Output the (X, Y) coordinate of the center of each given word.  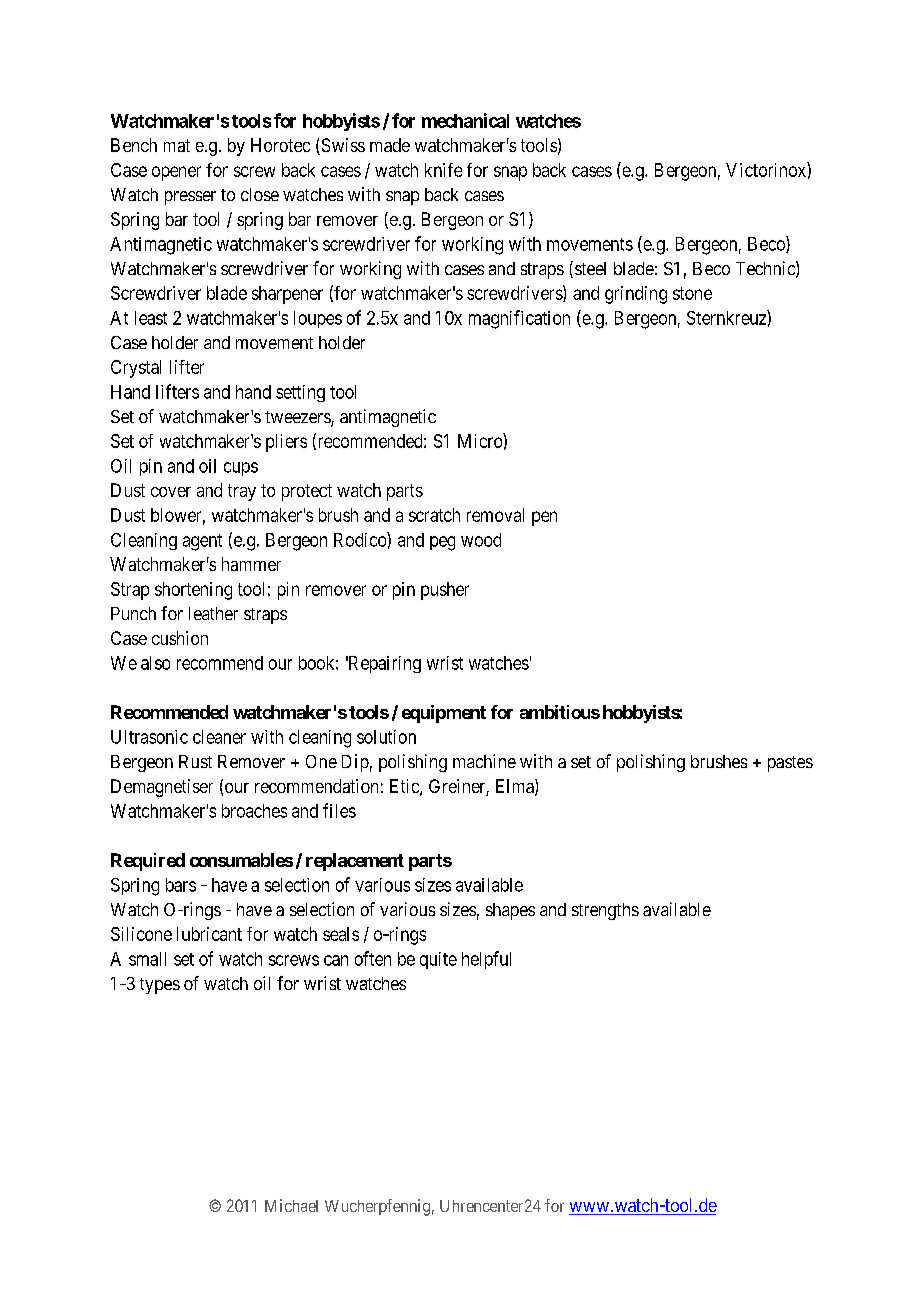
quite (438, 960)
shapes (510, 911)
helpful (486, 960)
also (155, 663)
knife (443, 170)
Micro (481, 440)
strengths (605, 911)
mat (177, 145)
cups (241, 469)
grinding (636, 295)
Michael (291, 1205)
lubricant (209, 934)
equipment (444, 714)
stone (692, 293)
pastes (790, 764)
